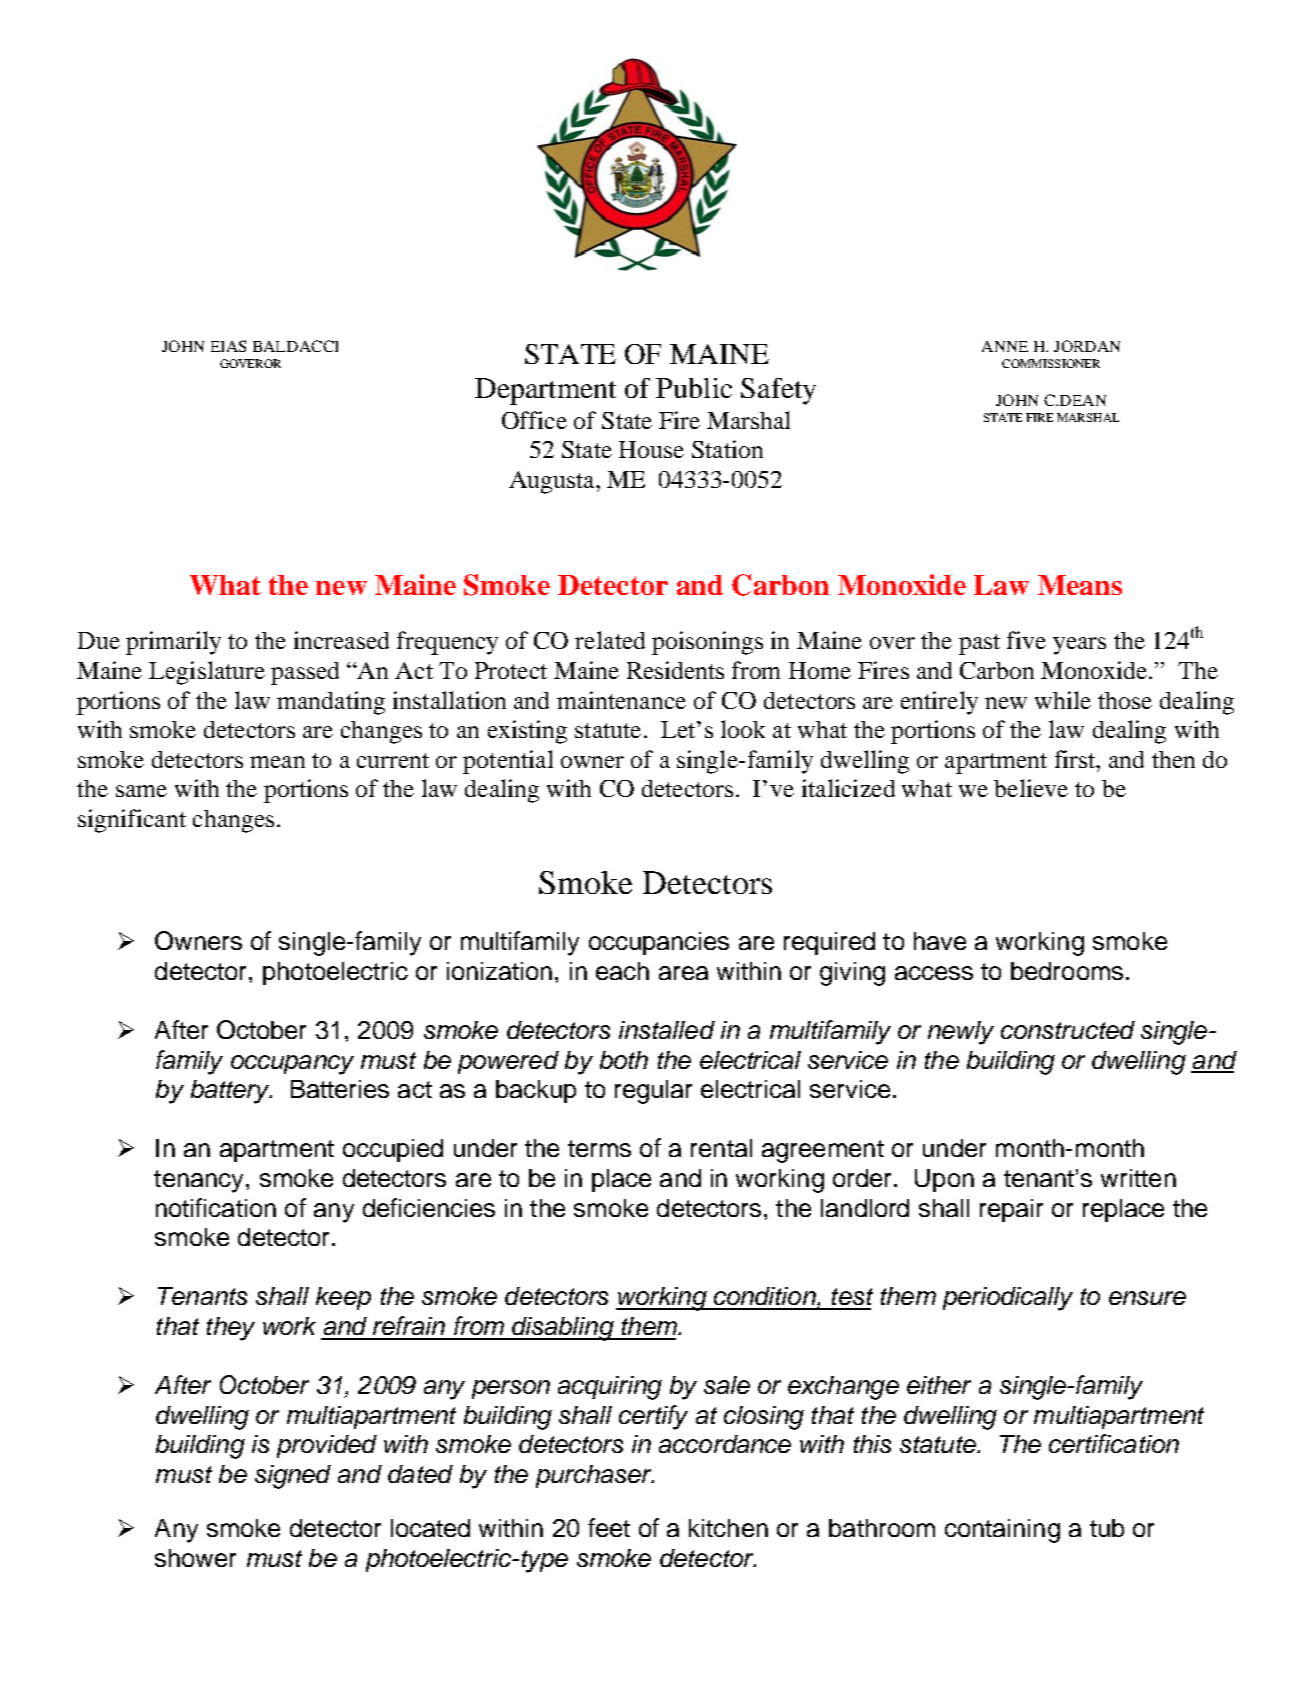  Describe the element at coordinates (694, 388) in the screenshot. I see `Public` at that location.
